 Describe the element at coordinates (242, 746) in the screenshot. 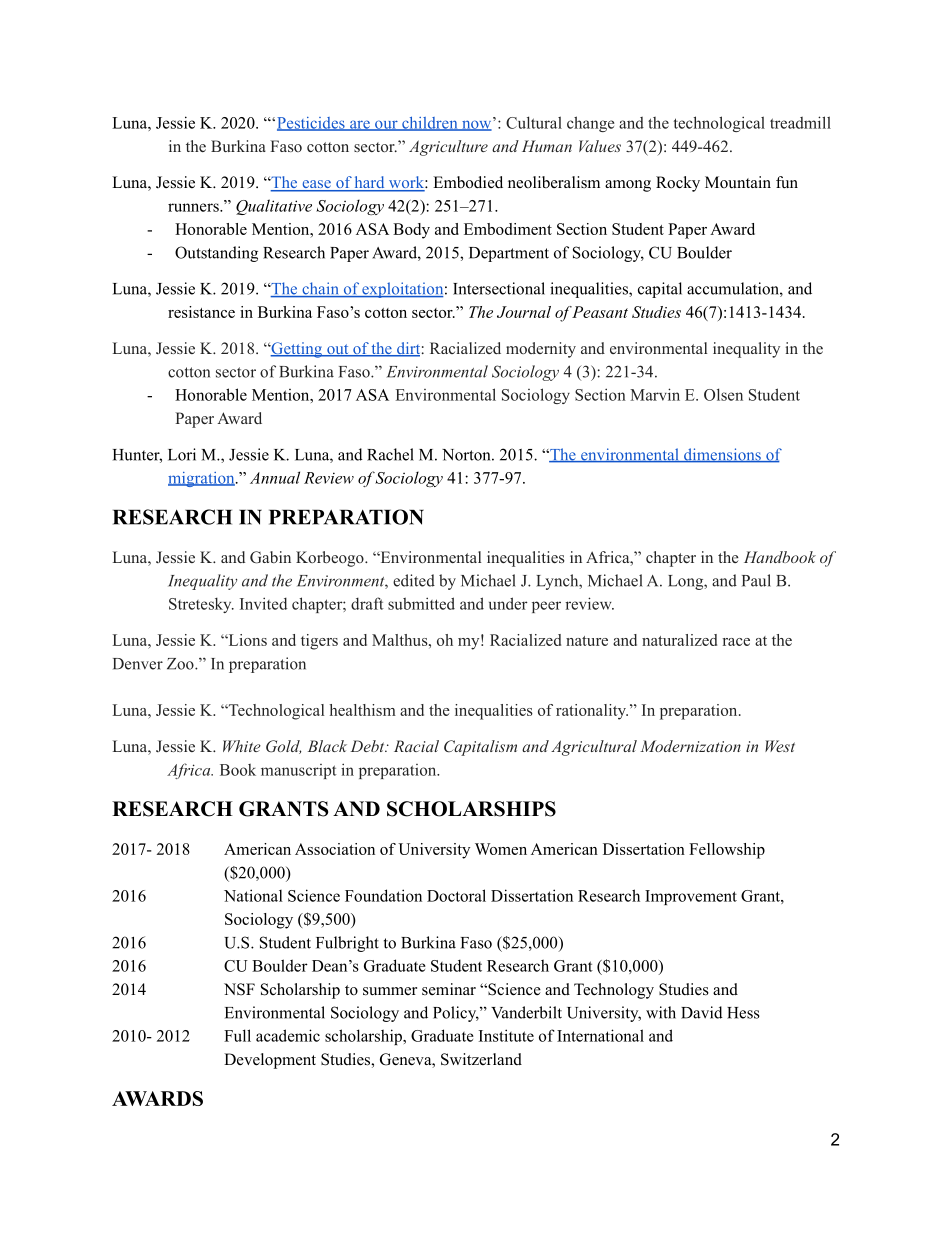

I see `White` at that location.
